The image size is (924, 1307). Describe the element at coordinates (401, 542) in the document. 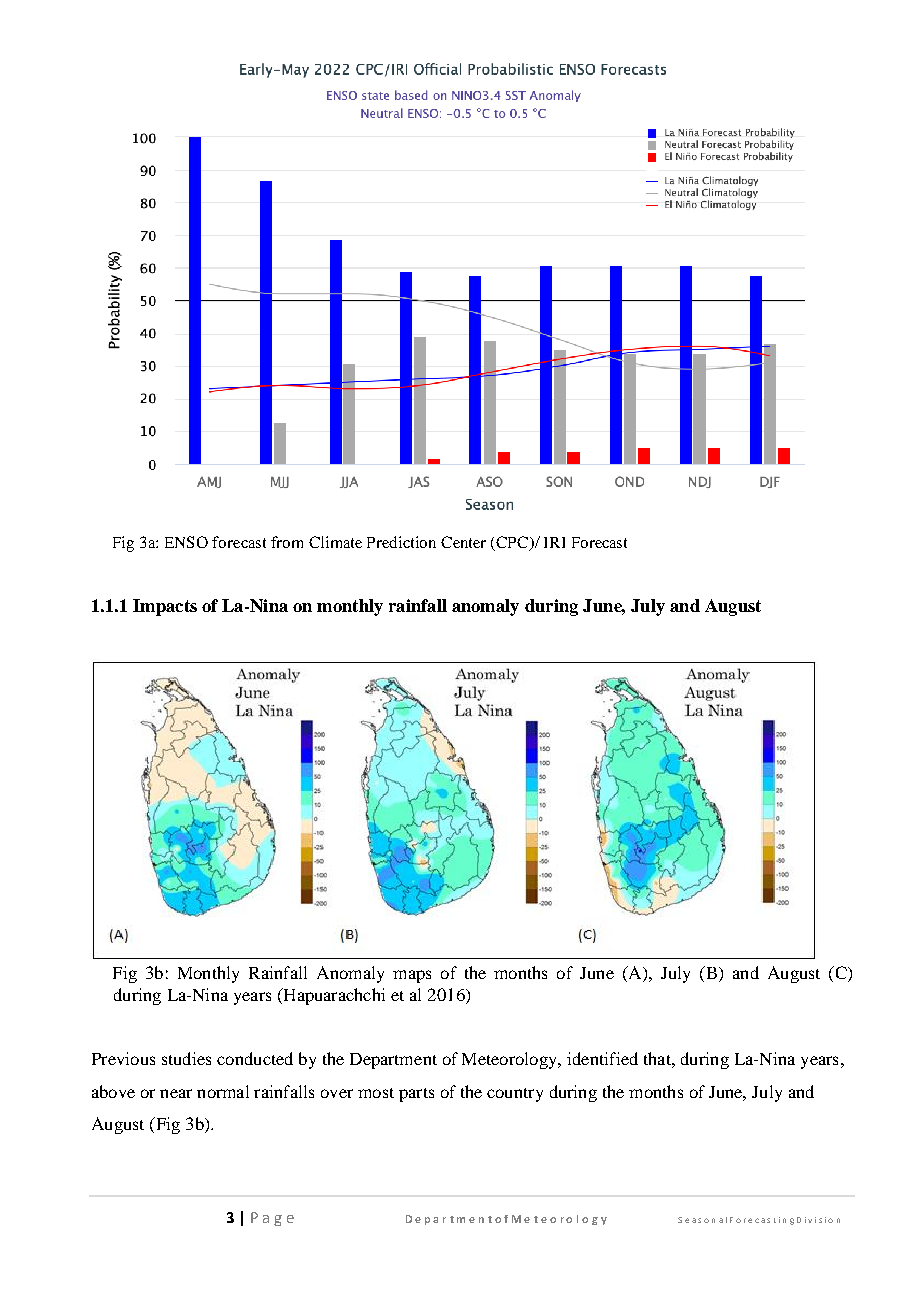

I see `Prediction` at that location.
